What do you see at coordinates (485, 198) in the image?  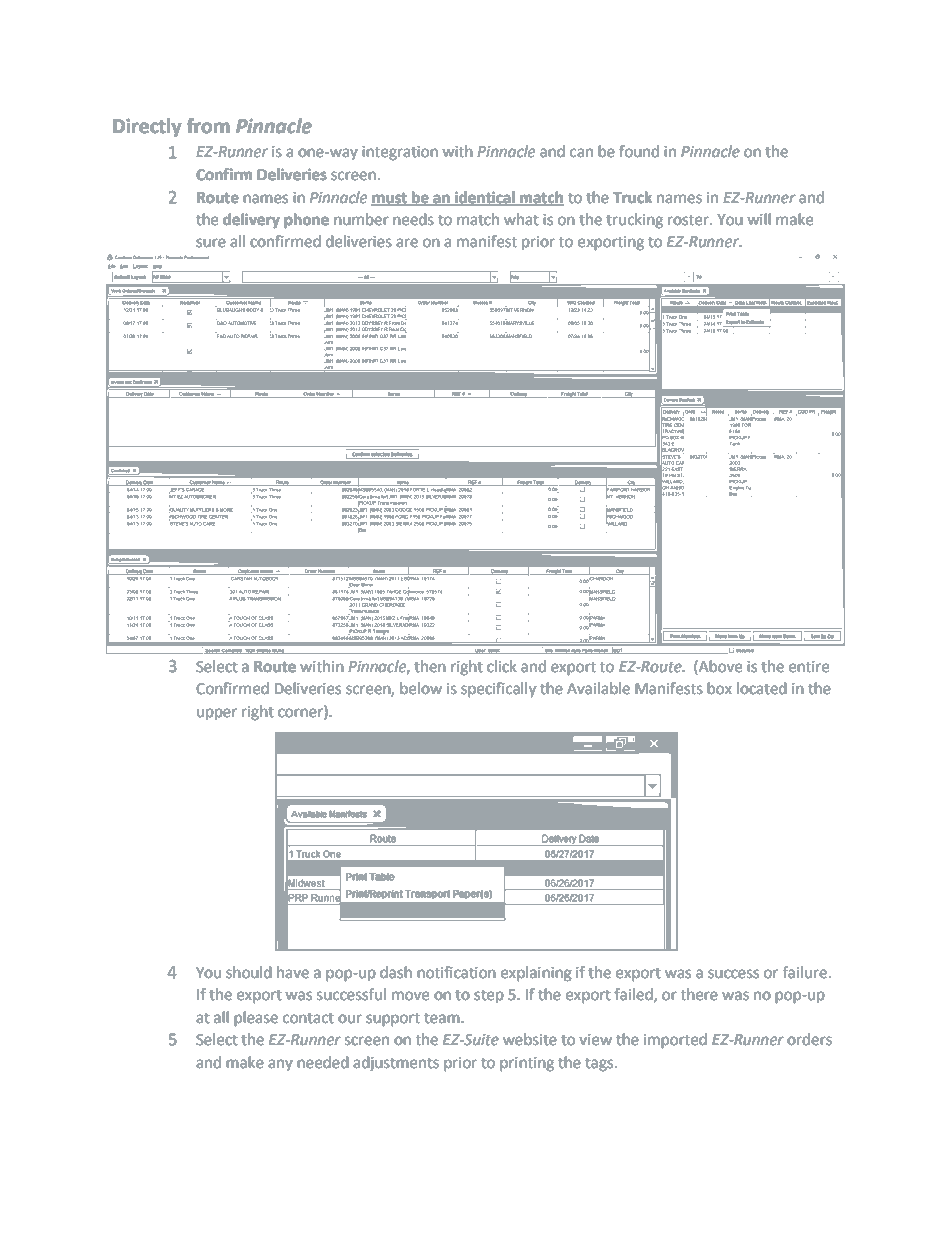 I see `identical` at bounding box center [485, 198].
